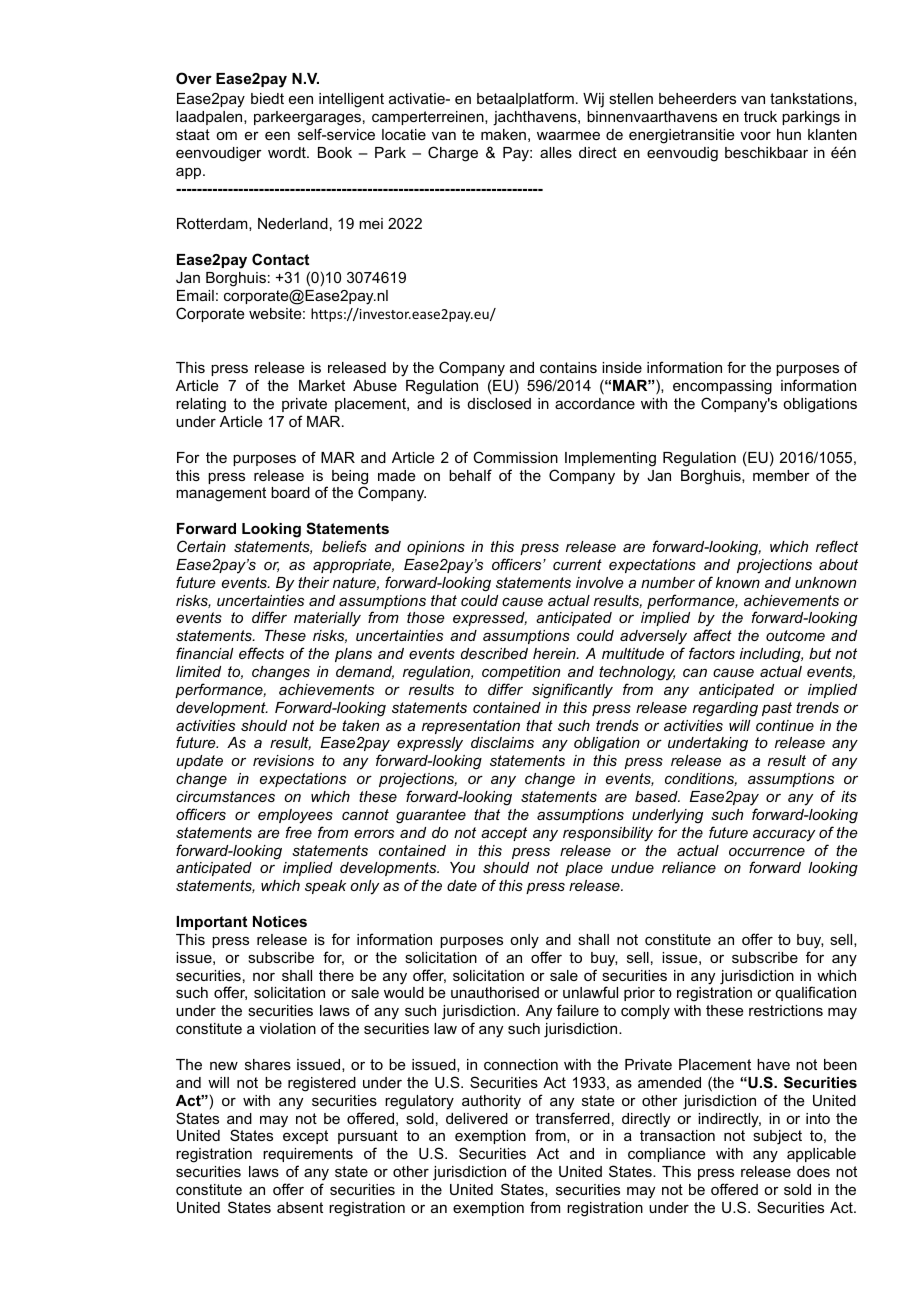 Image resolution: width=924 pixels, height=1308 pixels. I want to click on board, so click(290, 492).
